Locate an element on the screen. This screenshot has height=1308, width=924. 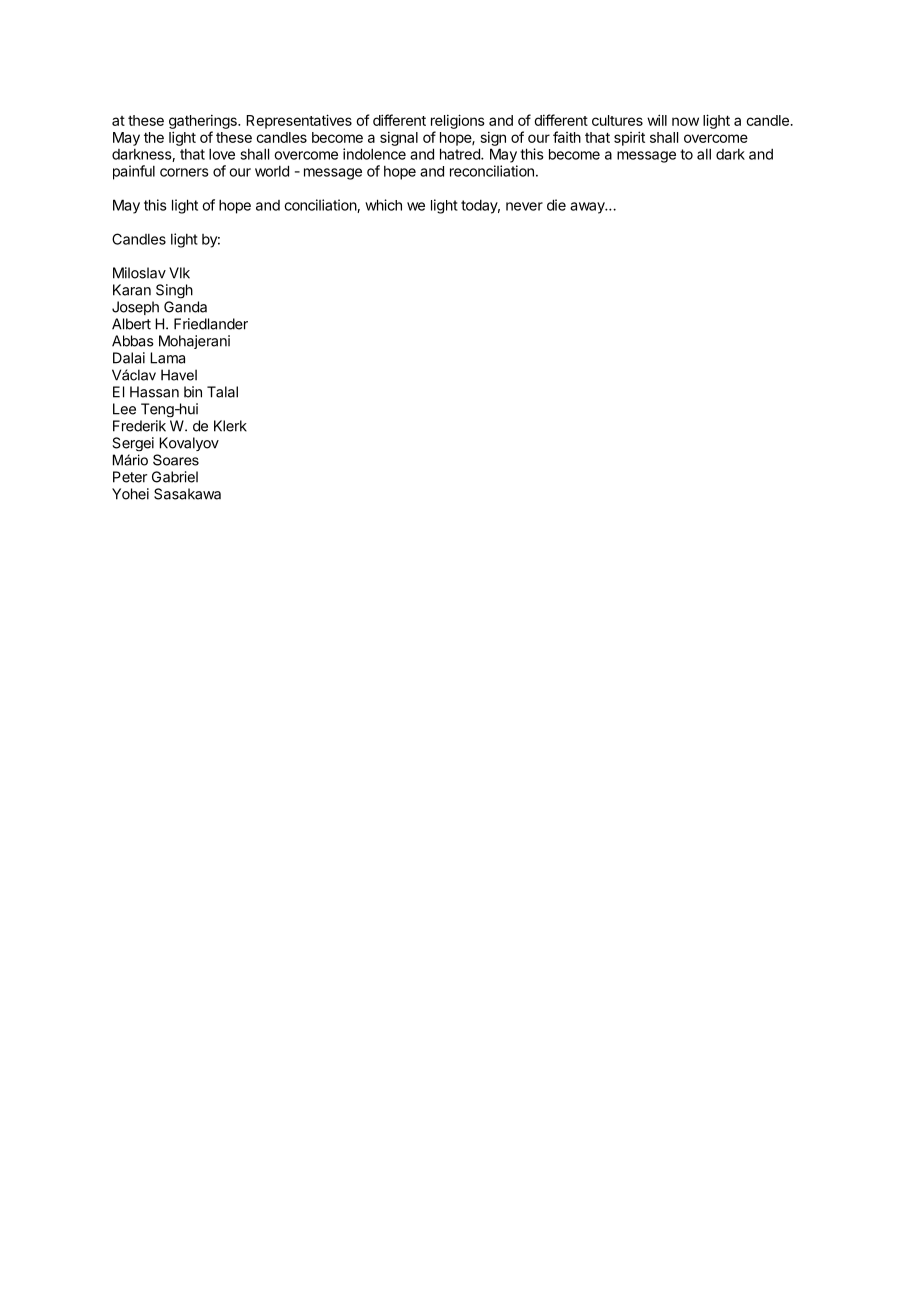
Gabriel is located at coordinates (175, 477).
